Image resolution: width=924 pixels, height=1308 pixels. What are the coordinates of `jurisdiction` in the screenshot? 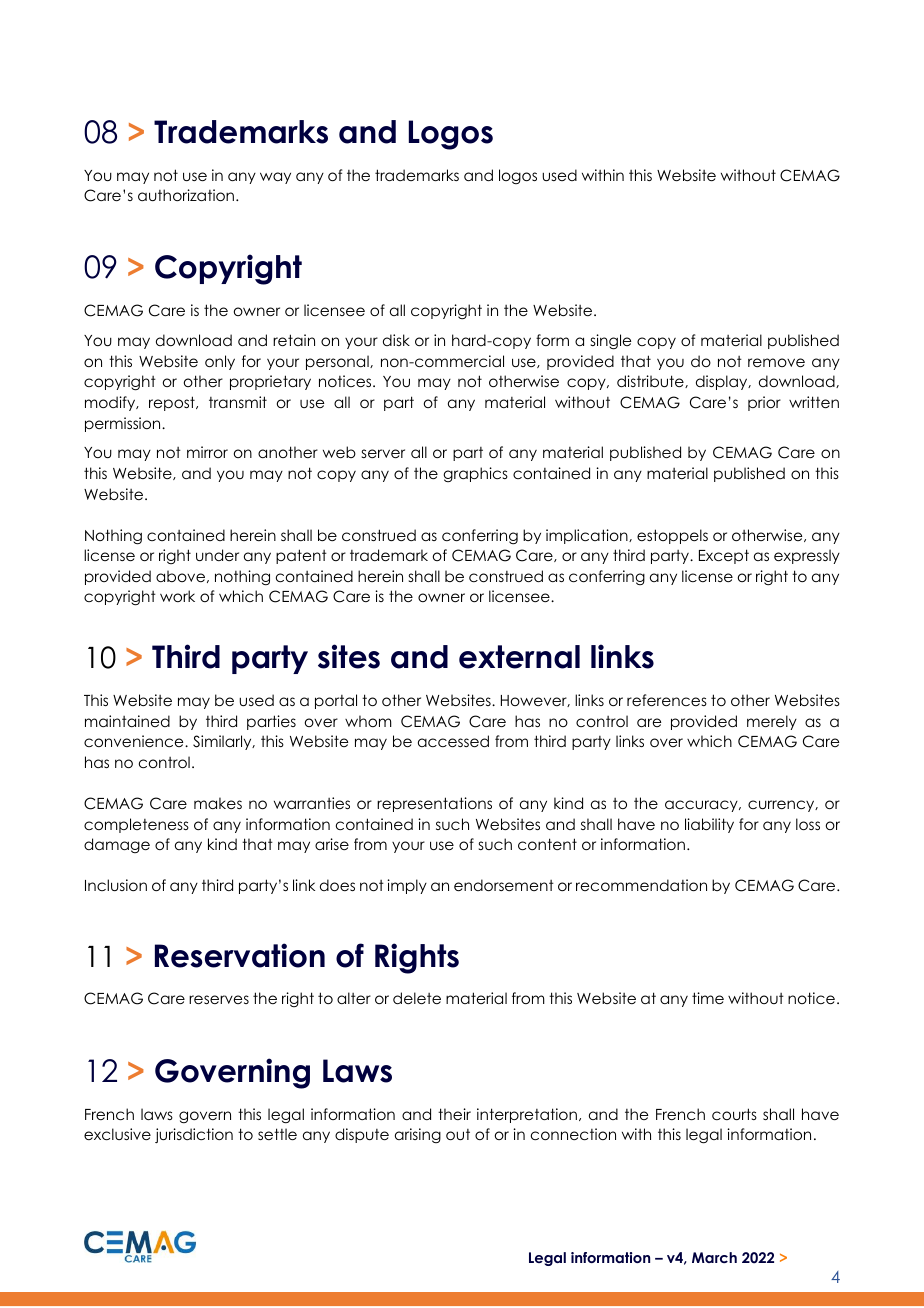 It's located at (194, 1135).
